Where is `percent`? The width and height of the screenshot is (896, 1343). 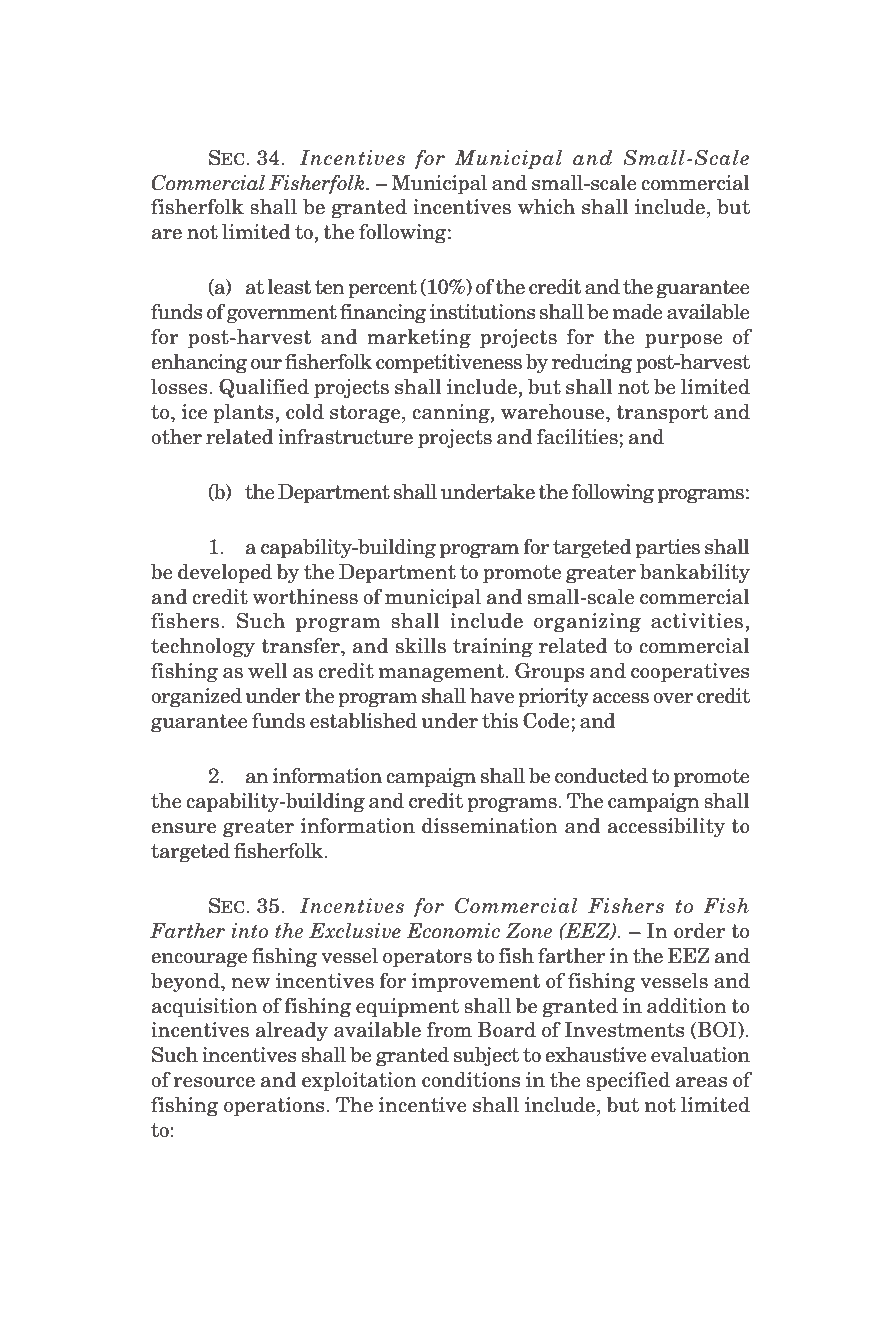 percent is located at coordinates (382, 289).
